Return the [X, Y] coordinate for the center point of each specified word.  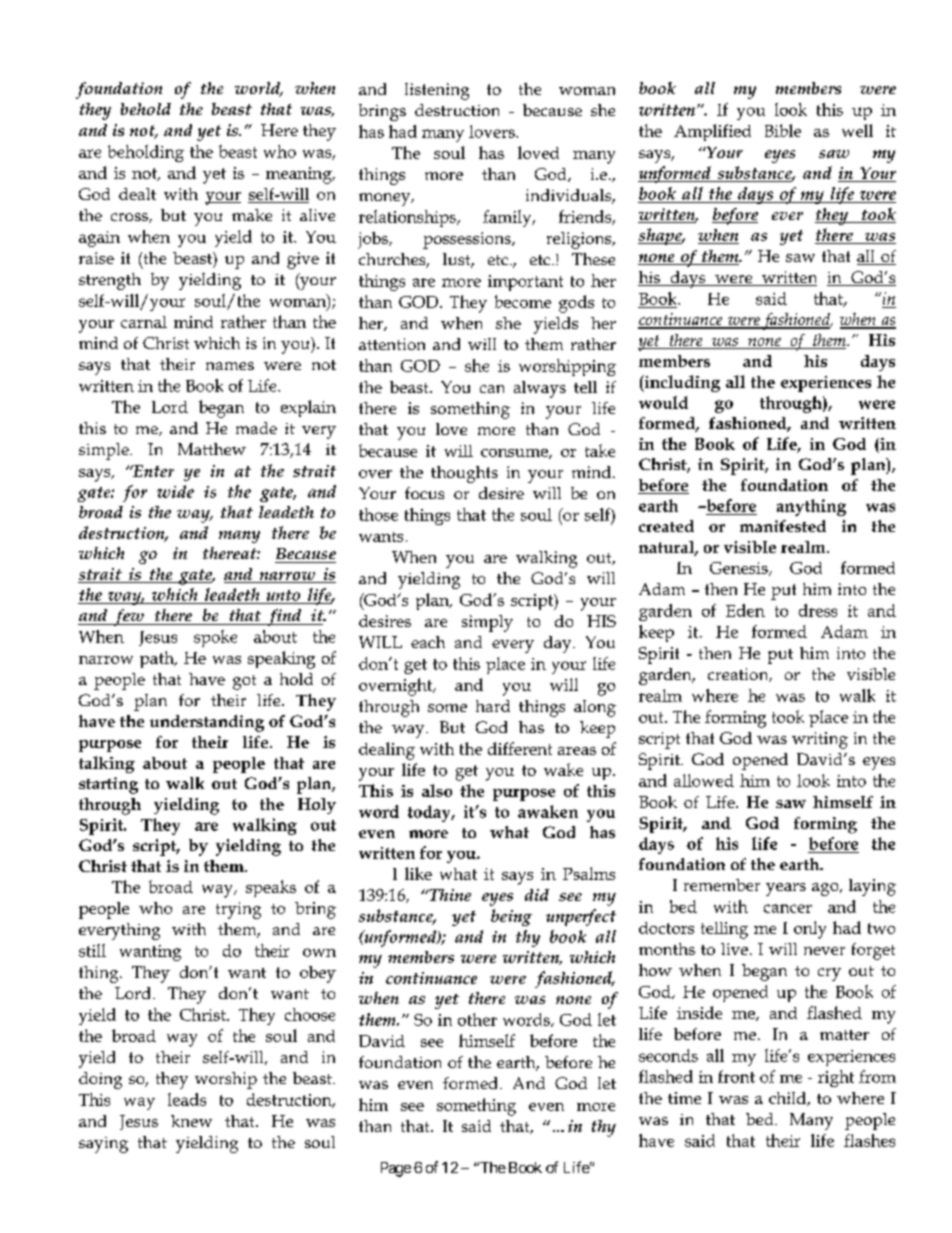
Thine [449, 895]
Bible [783, 130]
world [259, 89]
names [230, 366]
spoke [215, 638]
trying [238, 910]
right [836, 1078]
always [540, 389]
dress [818, 610]
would [663, 402]
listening [437, 91]
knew [191, 1121]
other [477, 1019]
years [786, 889]
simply [487, 623]
